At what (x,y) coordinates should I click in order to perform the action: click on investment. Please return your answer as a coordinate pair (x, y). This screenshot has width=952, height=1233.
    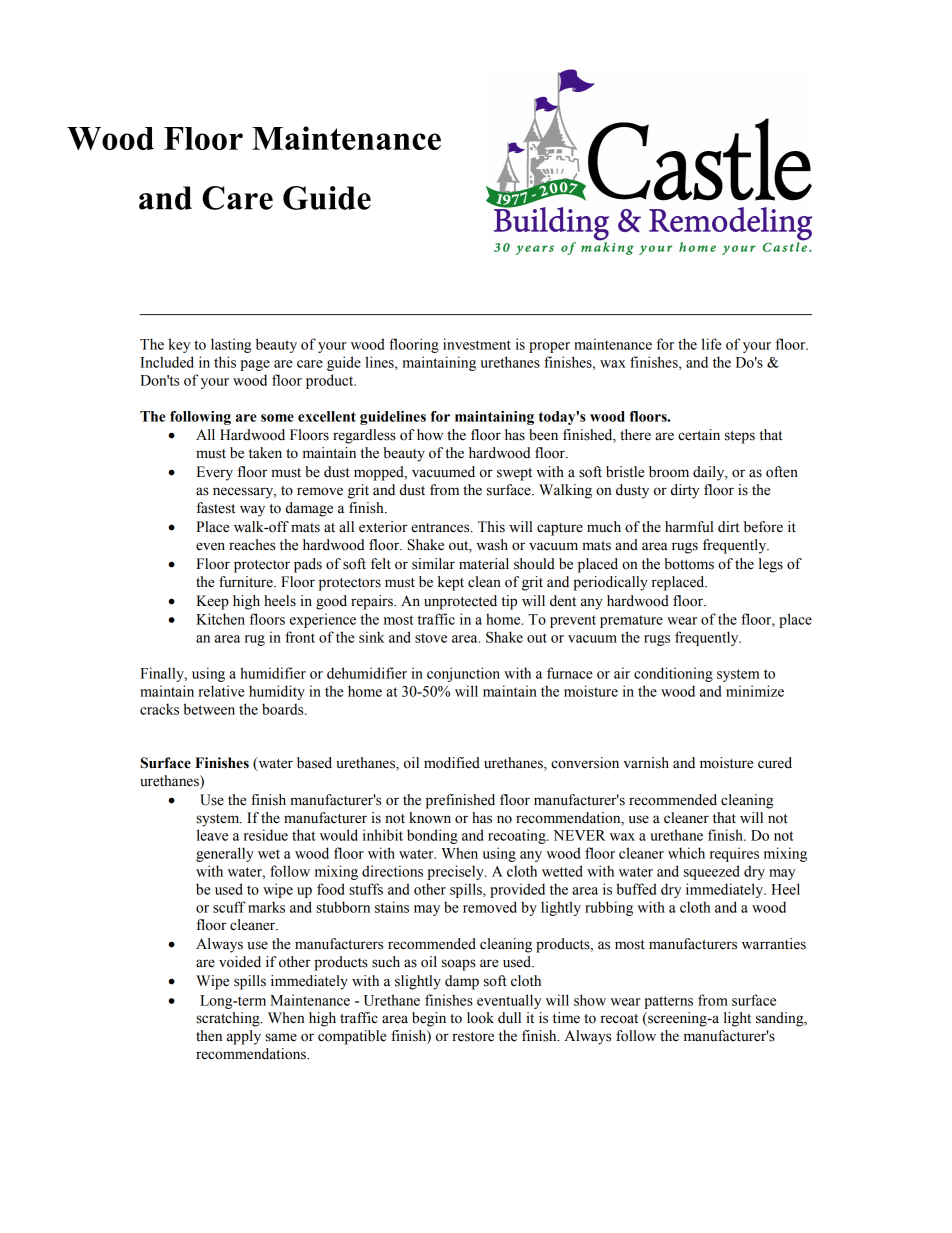
    Looking at the image, I should click on (477, 344).
